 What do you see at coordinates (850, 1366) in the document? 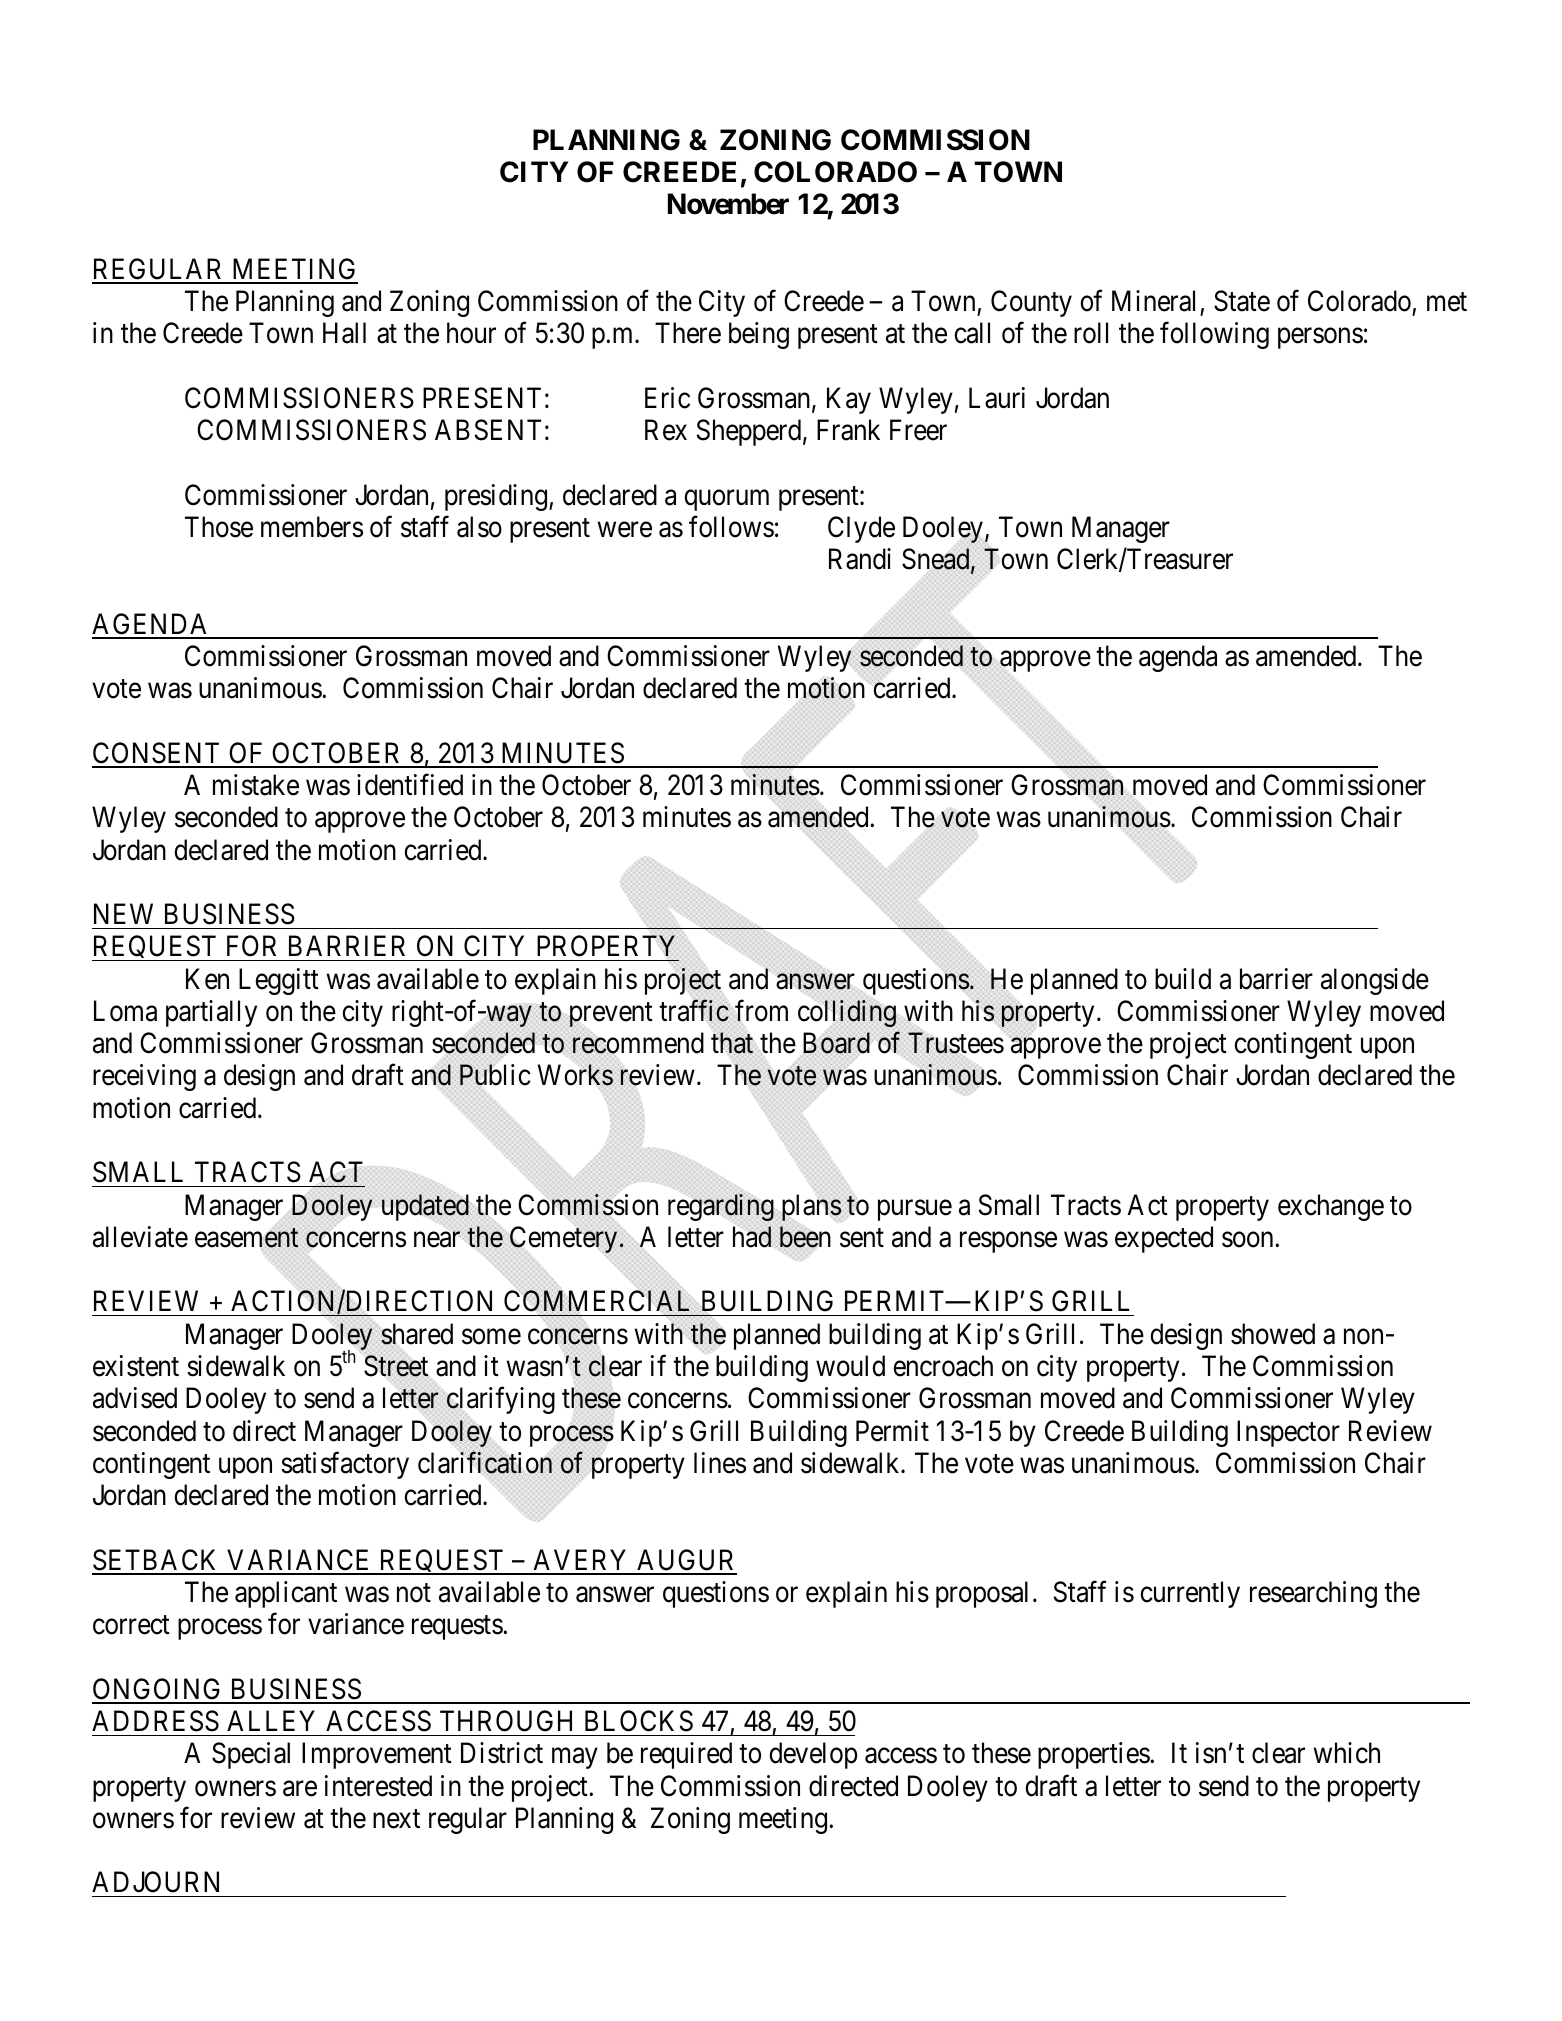
I see `would` at bounding box center [850, 1366].
